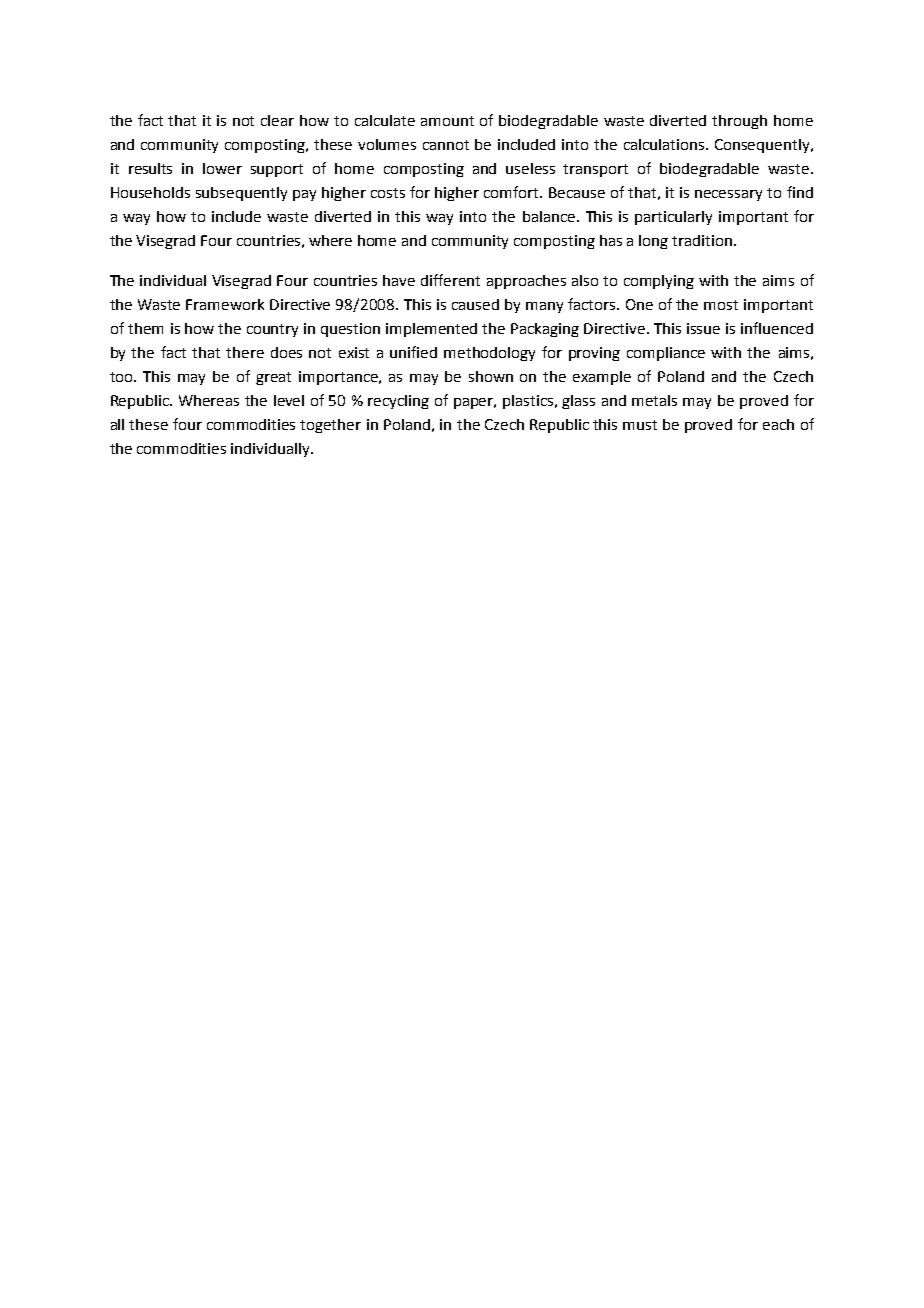 The width and height of the screenshot is (924, 1308). What do you see at coordinates (447, 121) in the screenshot?
I see `amount` at bounding box center [447, 121].
